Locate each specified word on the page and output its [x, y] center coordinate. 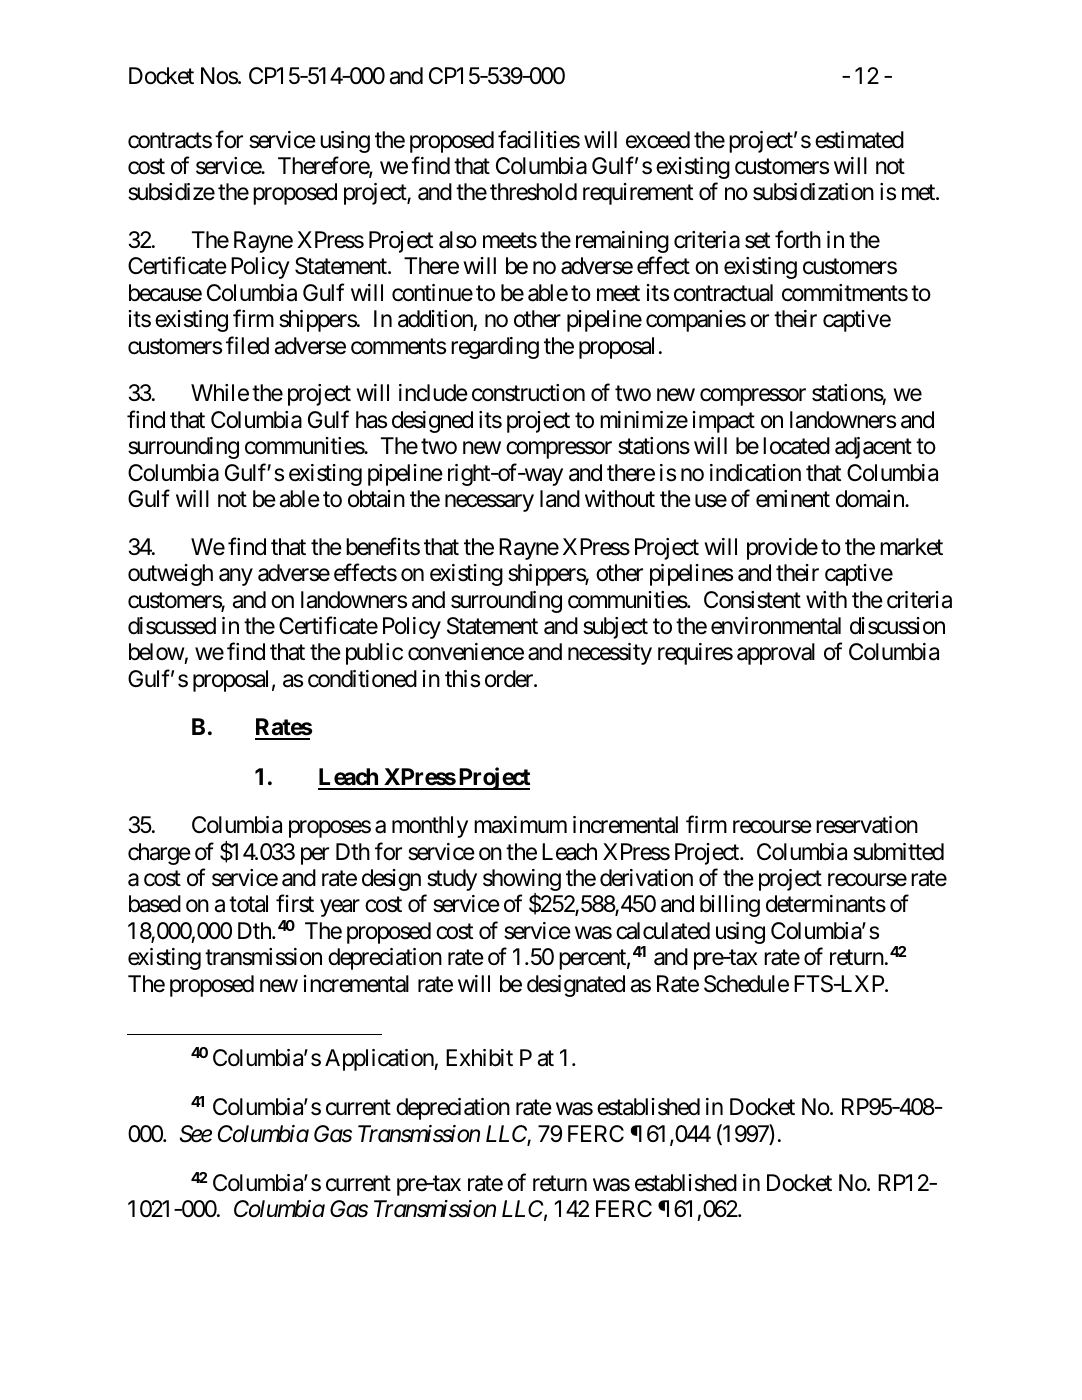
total [248, 904]
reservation [867, 825]
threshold [533, 192]
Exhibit [479, 1058]
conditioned [362, 679]
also [458, 240]
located [796, 446]
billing [730, 906]
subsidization [813, 192]
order [510, 679]
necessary [489, 503]
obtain [376, 499]
